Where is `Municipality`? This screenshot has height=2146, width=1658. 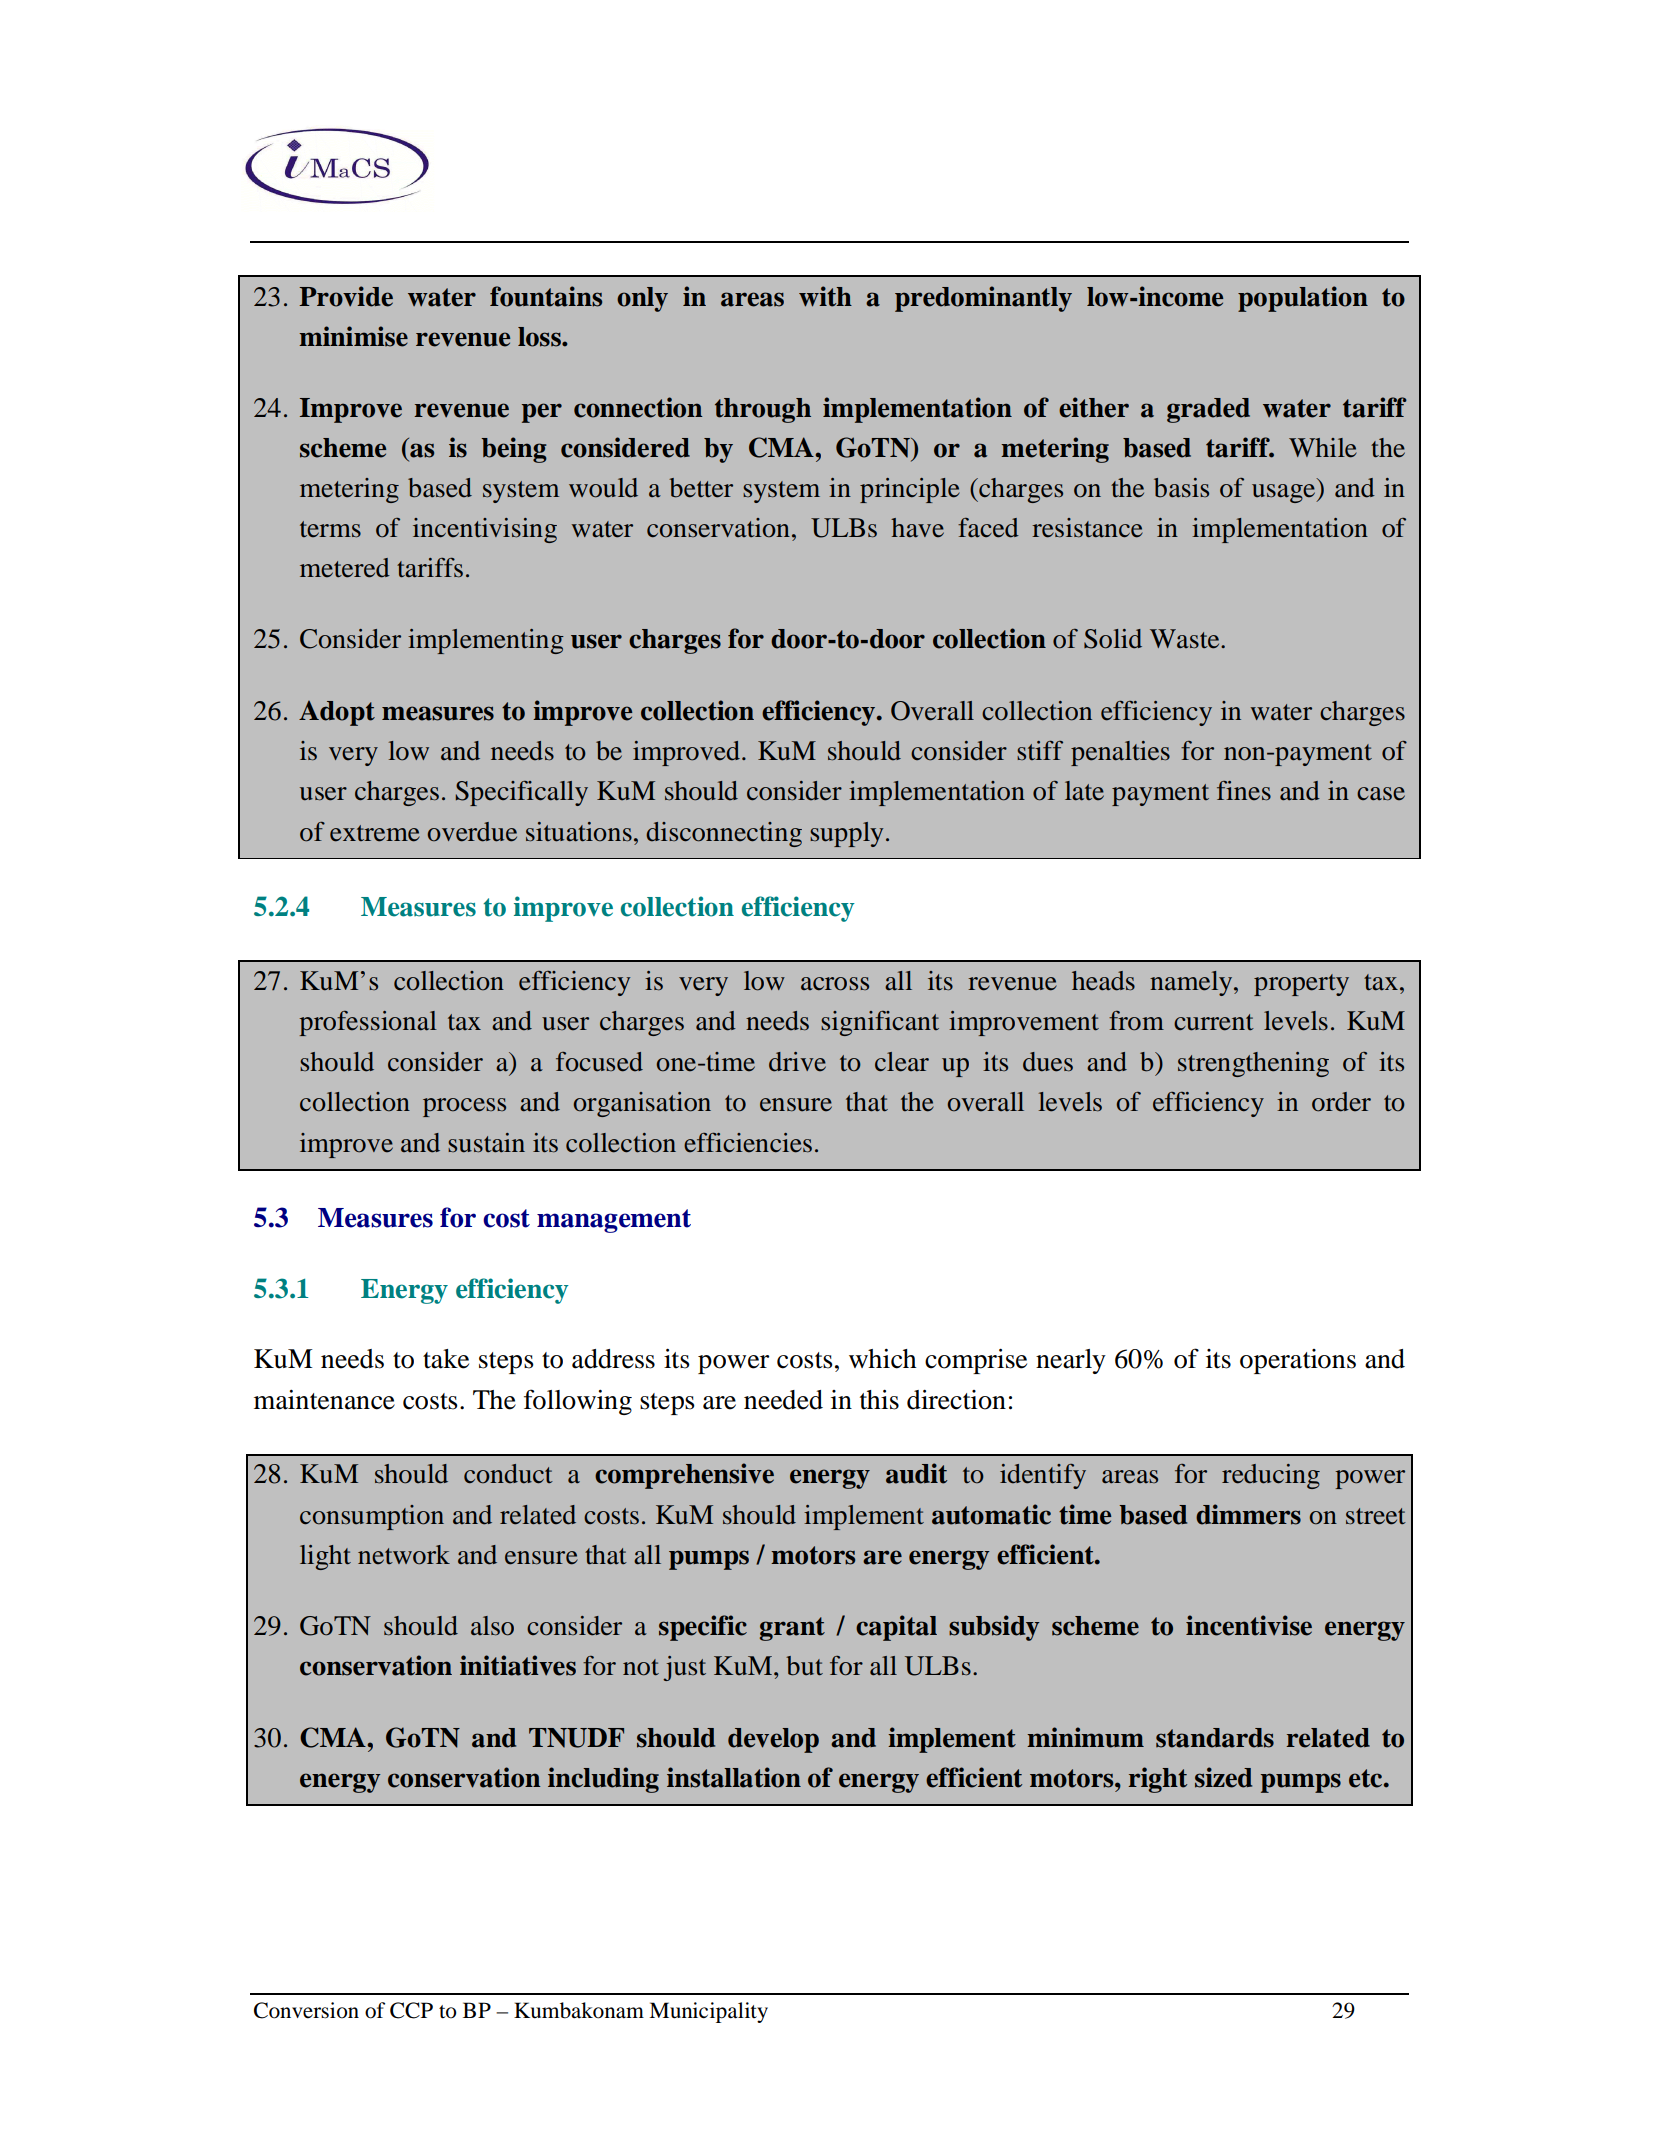 Municipality is located at coordinates (708, 2012).
